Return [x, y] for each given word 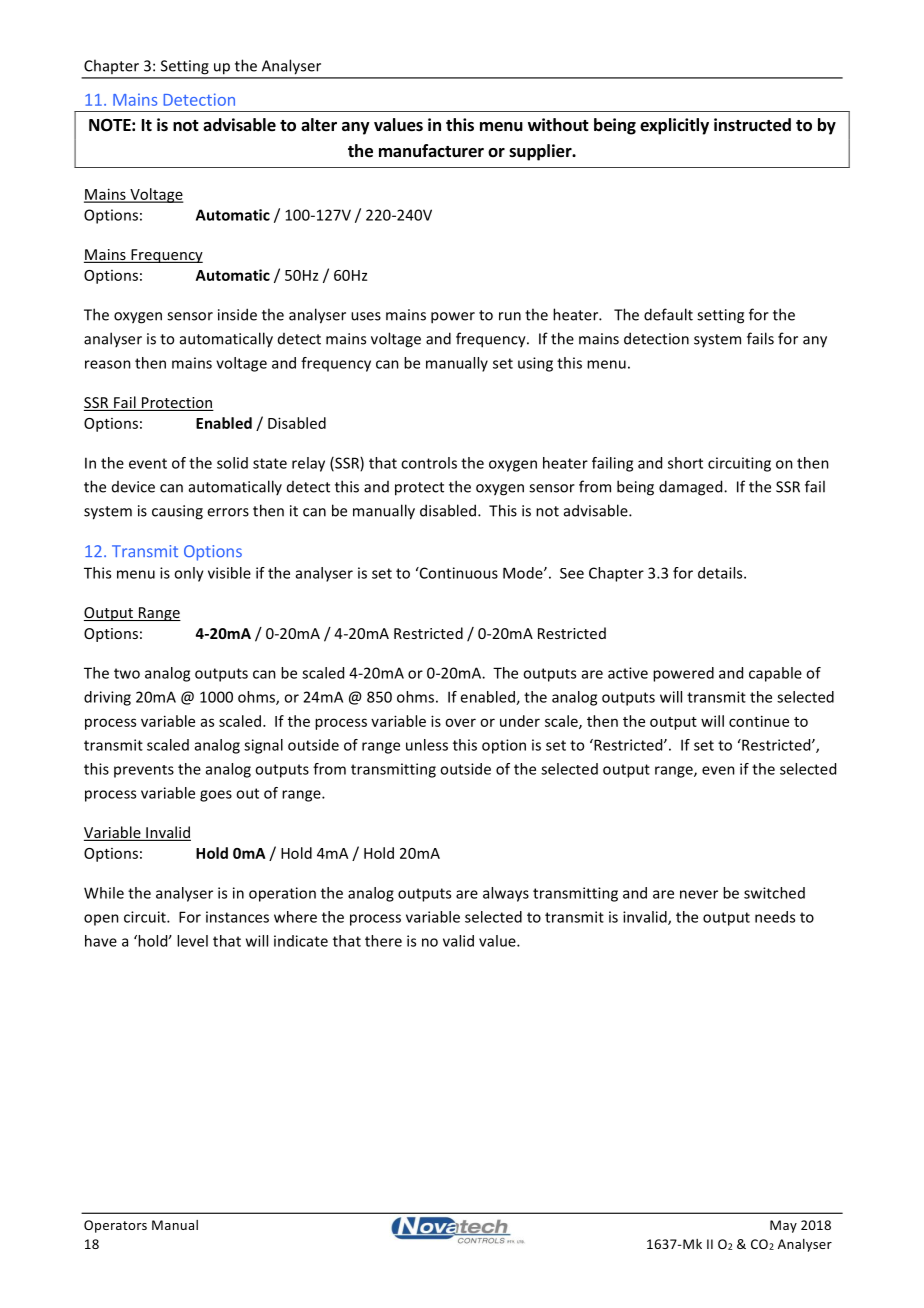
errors [228, 512]
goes [216, 796]
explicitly [674, 126]
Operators [115, 1226]
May [783, 1226]
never [699, 894]
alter [319, 125]
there [383, 941]
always [506, 894]
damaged [692, 488]
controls [429, 463]
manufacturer [431, 151]
